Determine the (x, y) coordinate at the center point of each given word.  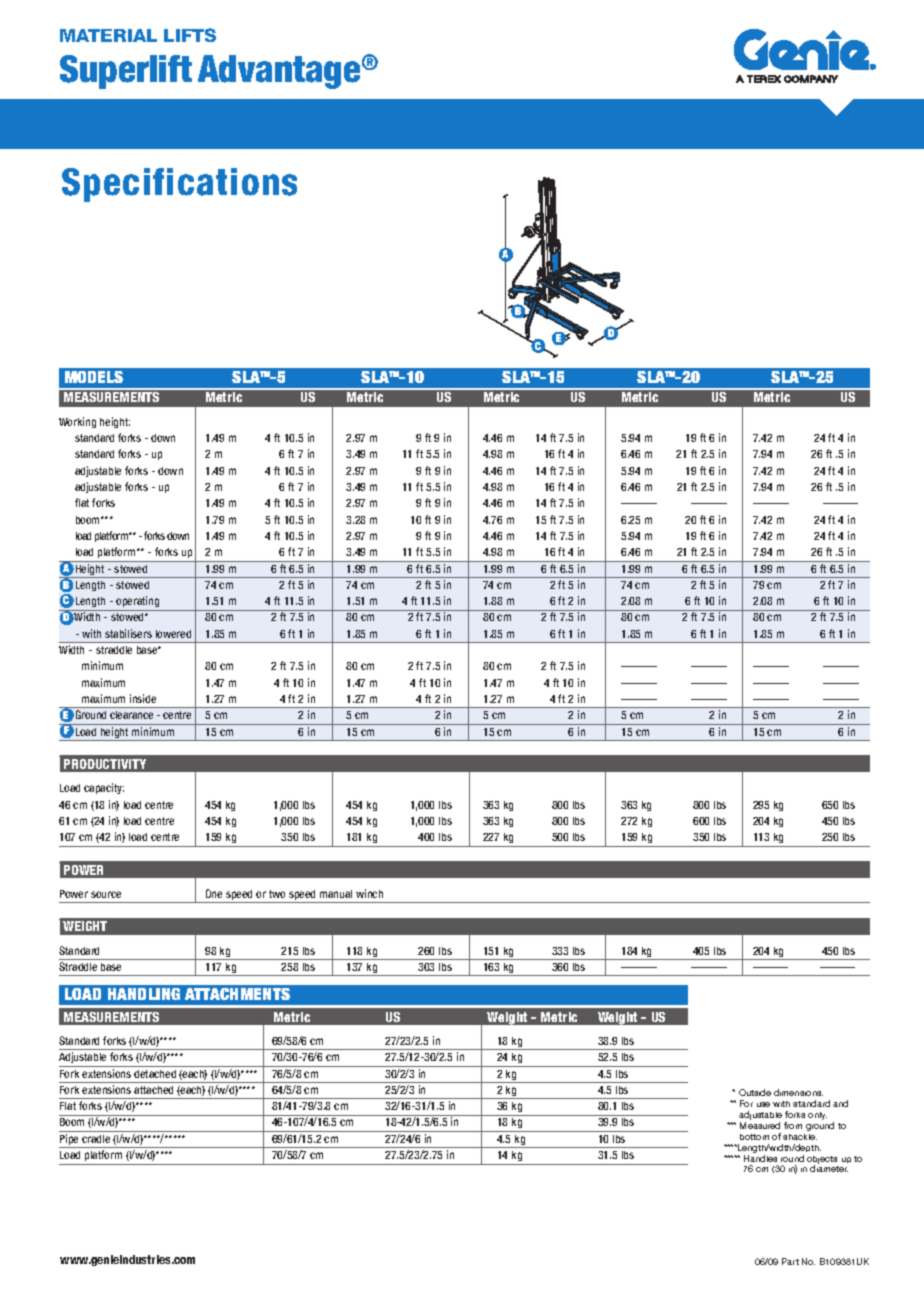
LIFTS (190, 35)
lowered (173, 634)
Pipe (70, 1141)
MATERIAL (108, 35)
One (214, 893)
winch (369, 893)
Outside (755, 1092)
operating (137, 601)
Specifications (179, 185)
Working (77, 422)
